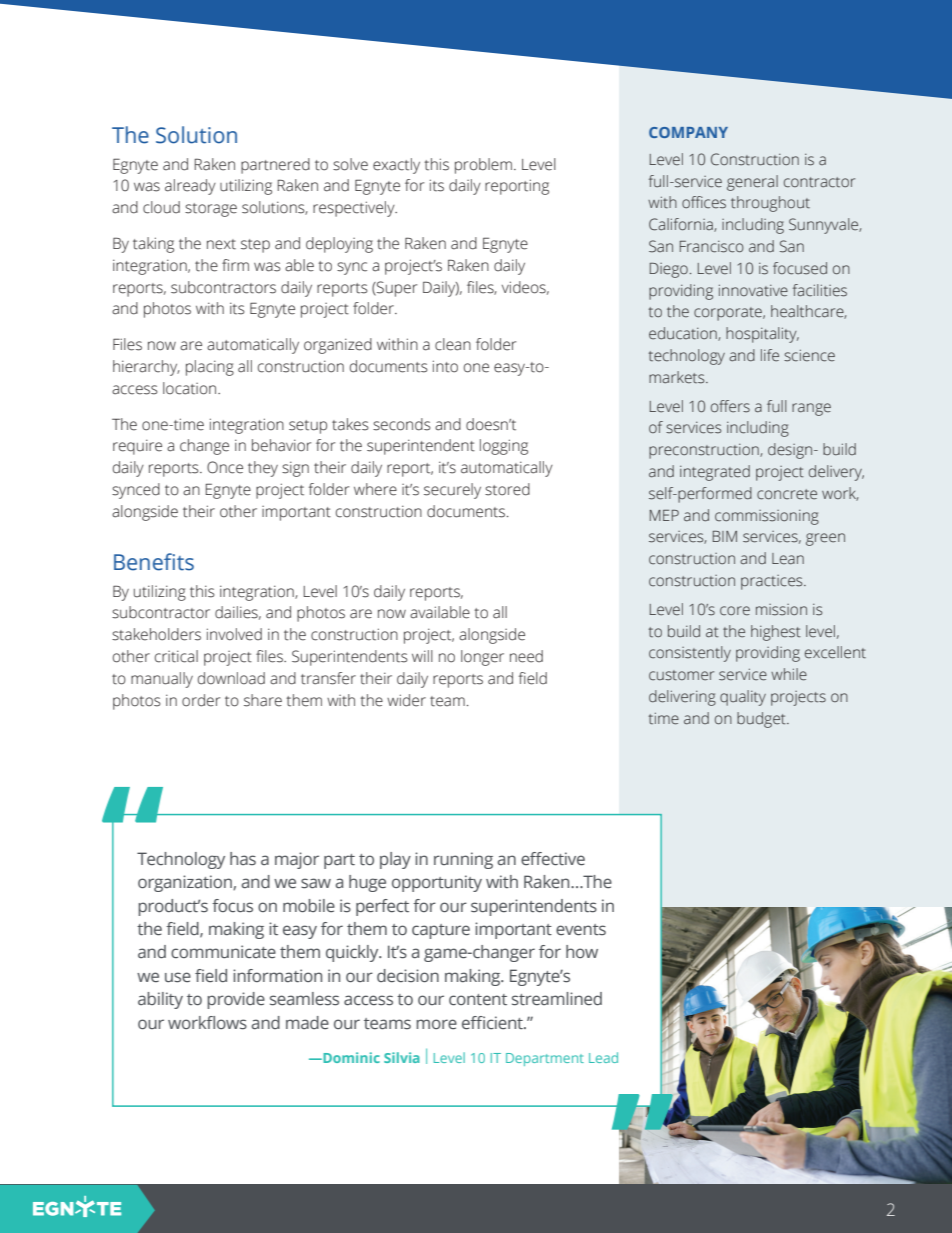  Describe the element at coordinates (190, 187) in the image. I see `already` at that location.
